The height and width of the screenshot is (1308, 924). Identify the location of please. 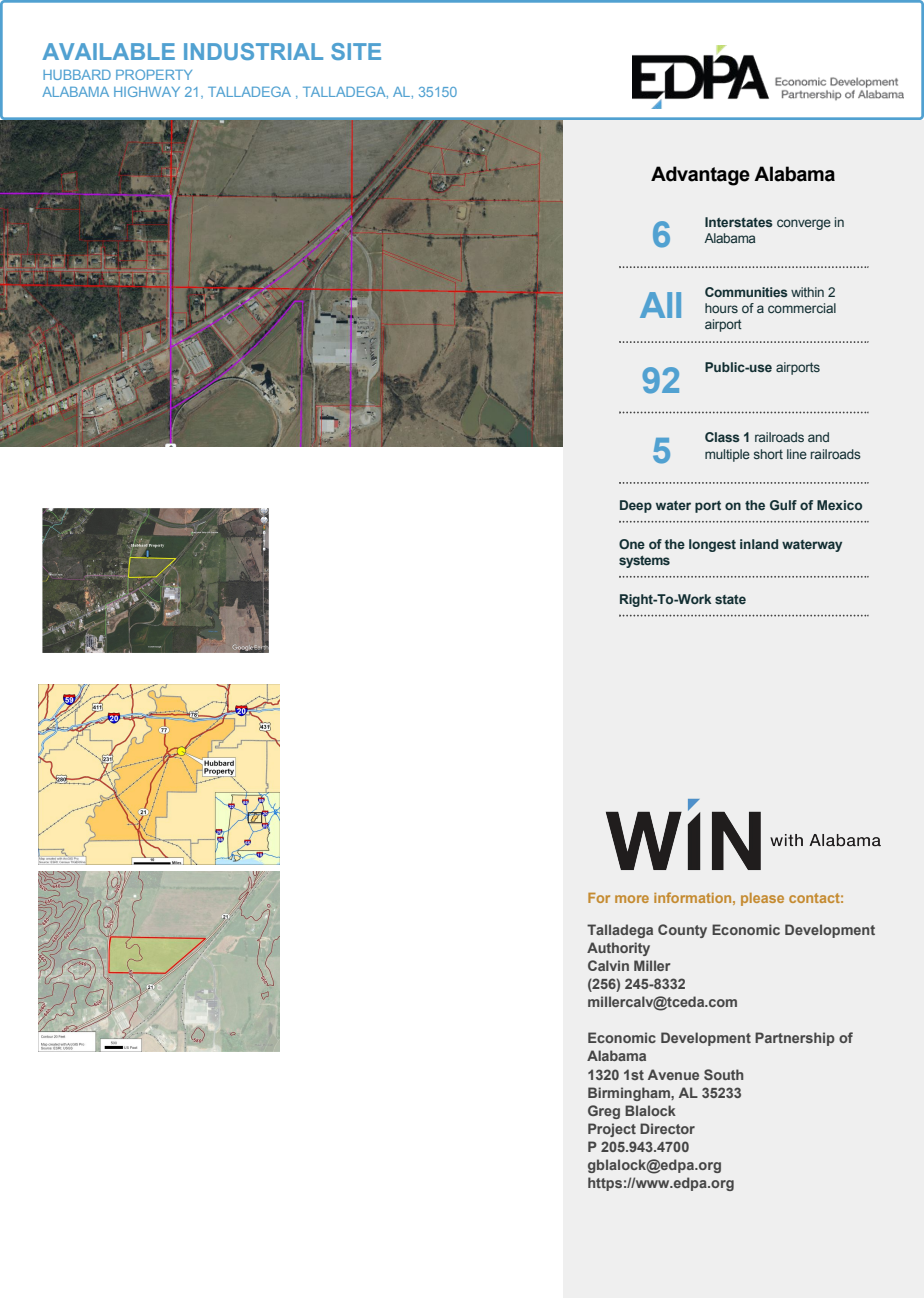
(762, 899).
